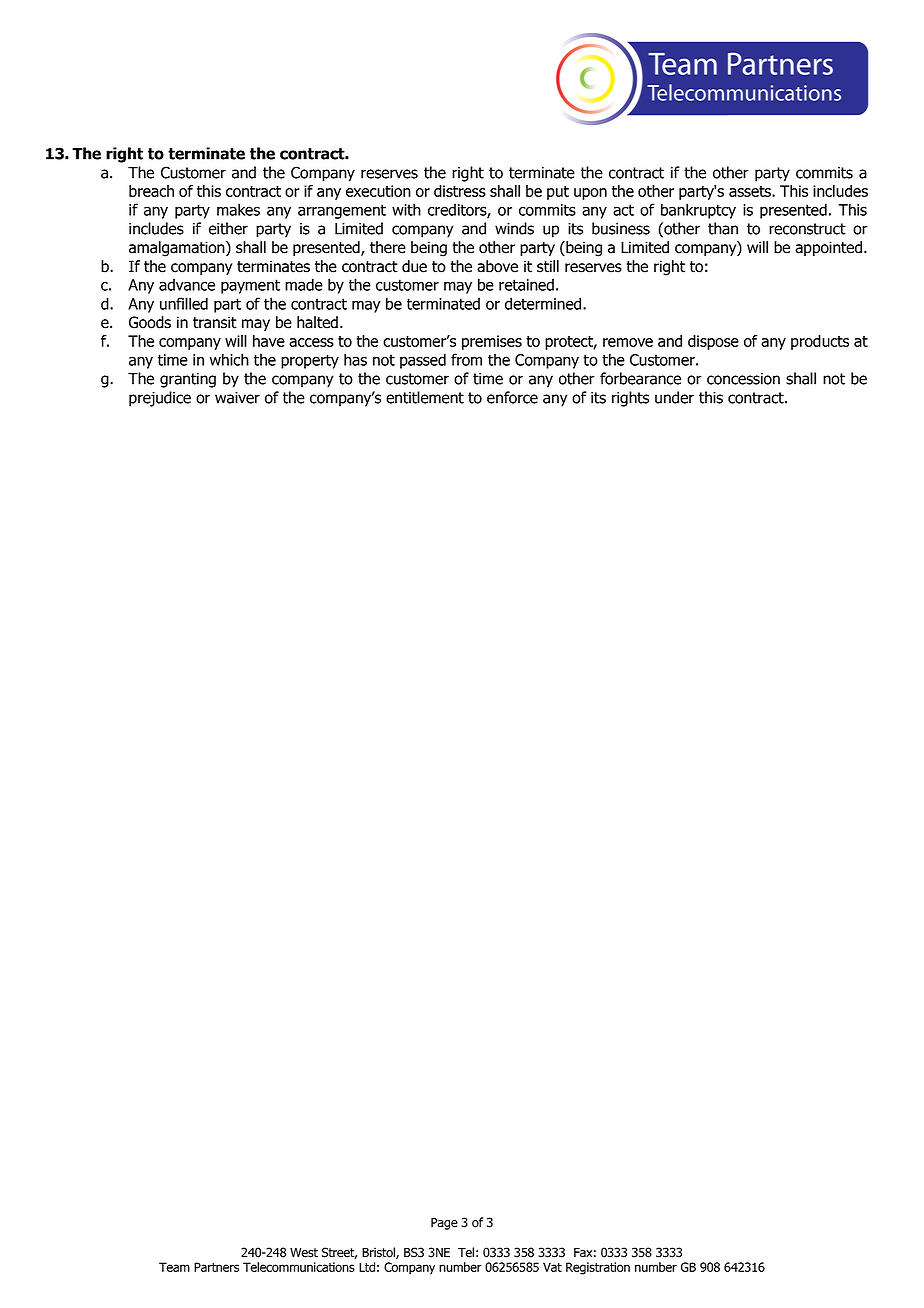  Describe the element at coordinates (674, 397) in the image. I see `under` at that location.
